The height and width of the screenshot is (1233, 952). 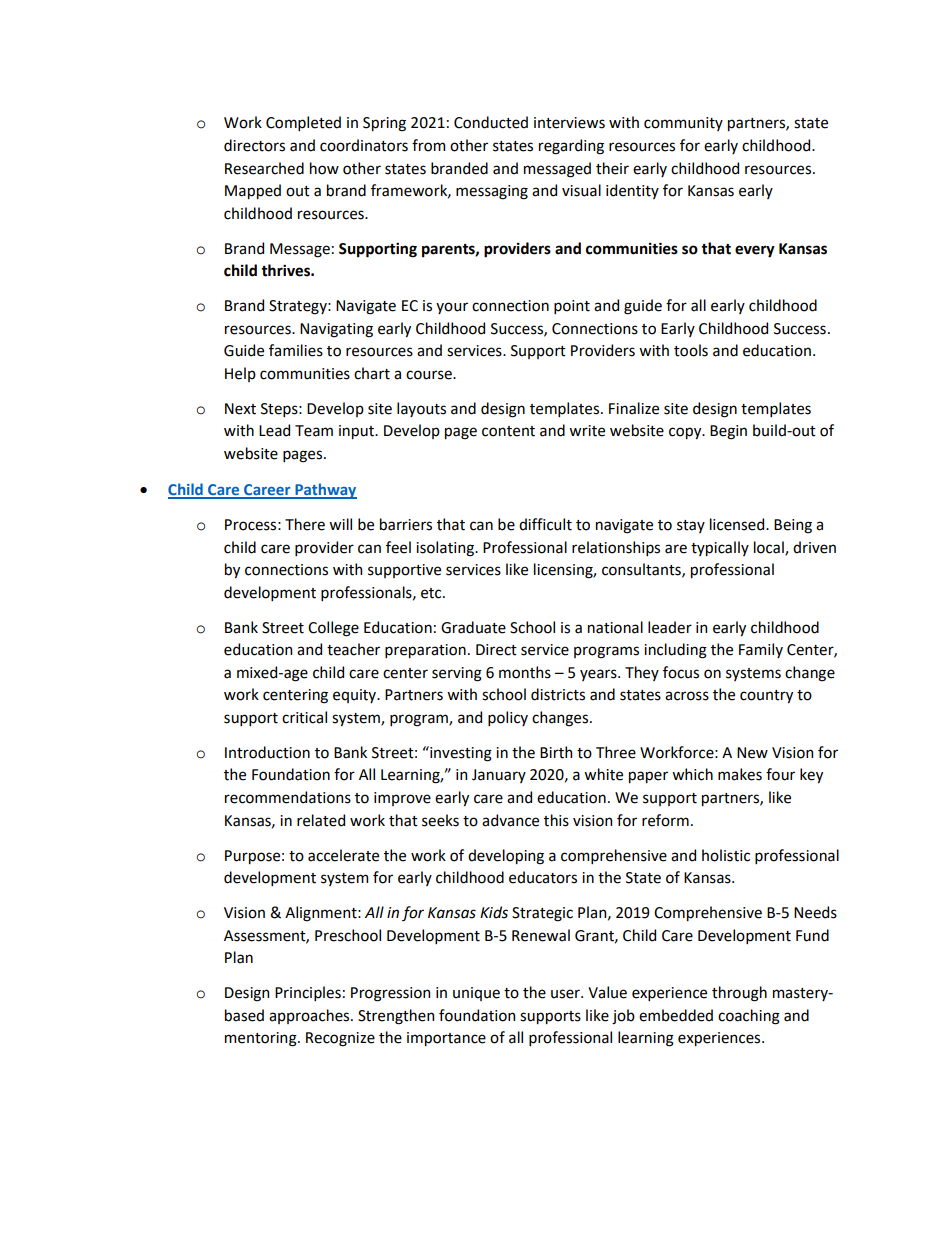 I want to click on advance, so click(x=510, y=820).
